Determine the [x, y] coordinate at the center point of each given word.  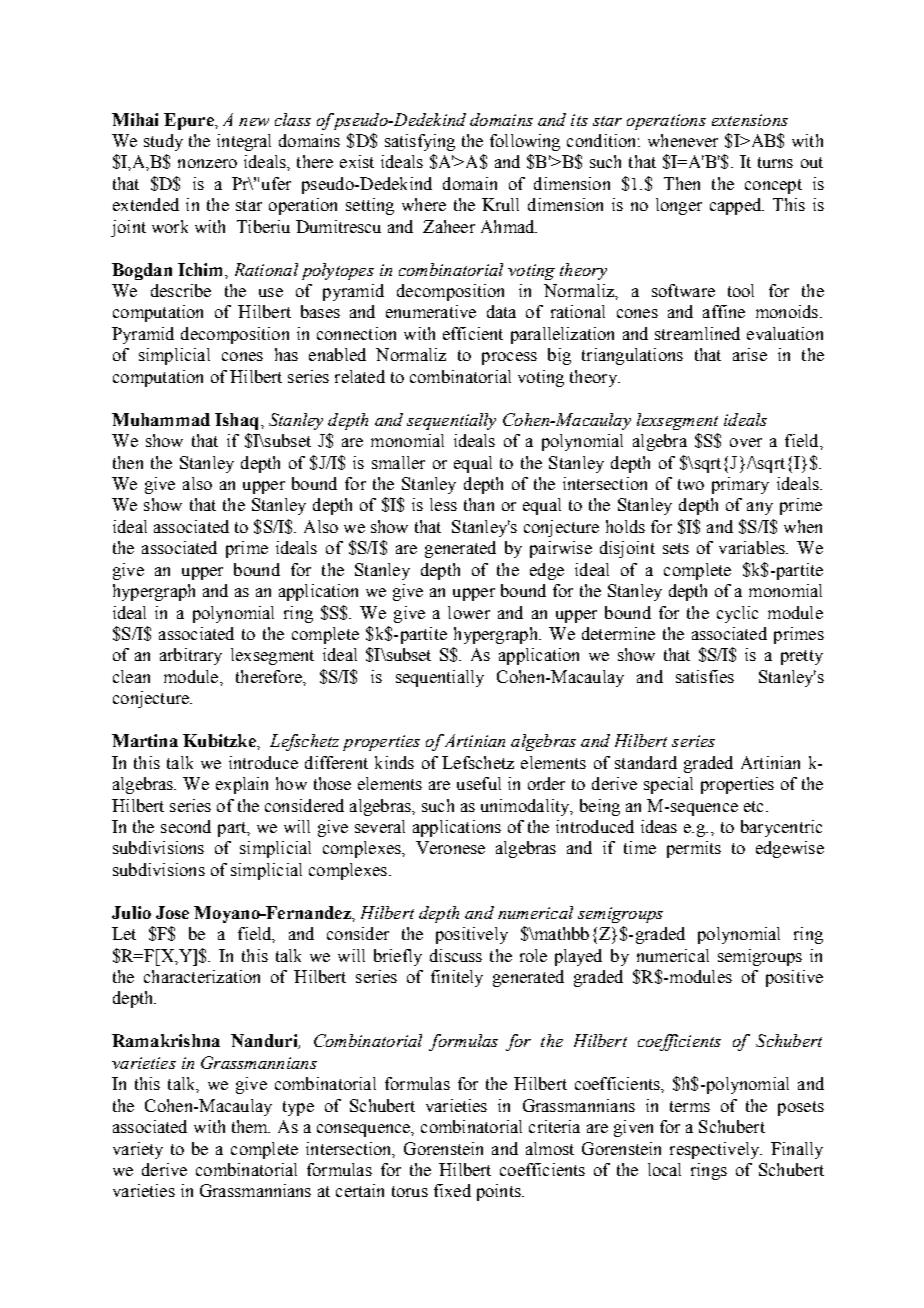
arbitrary [191, 656]
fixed [452, 1190]
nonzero [207, 163]
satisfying [420, 142]
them [251, 1126]
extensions [750, 120]
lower [469, 612]
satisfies [705, 676]
